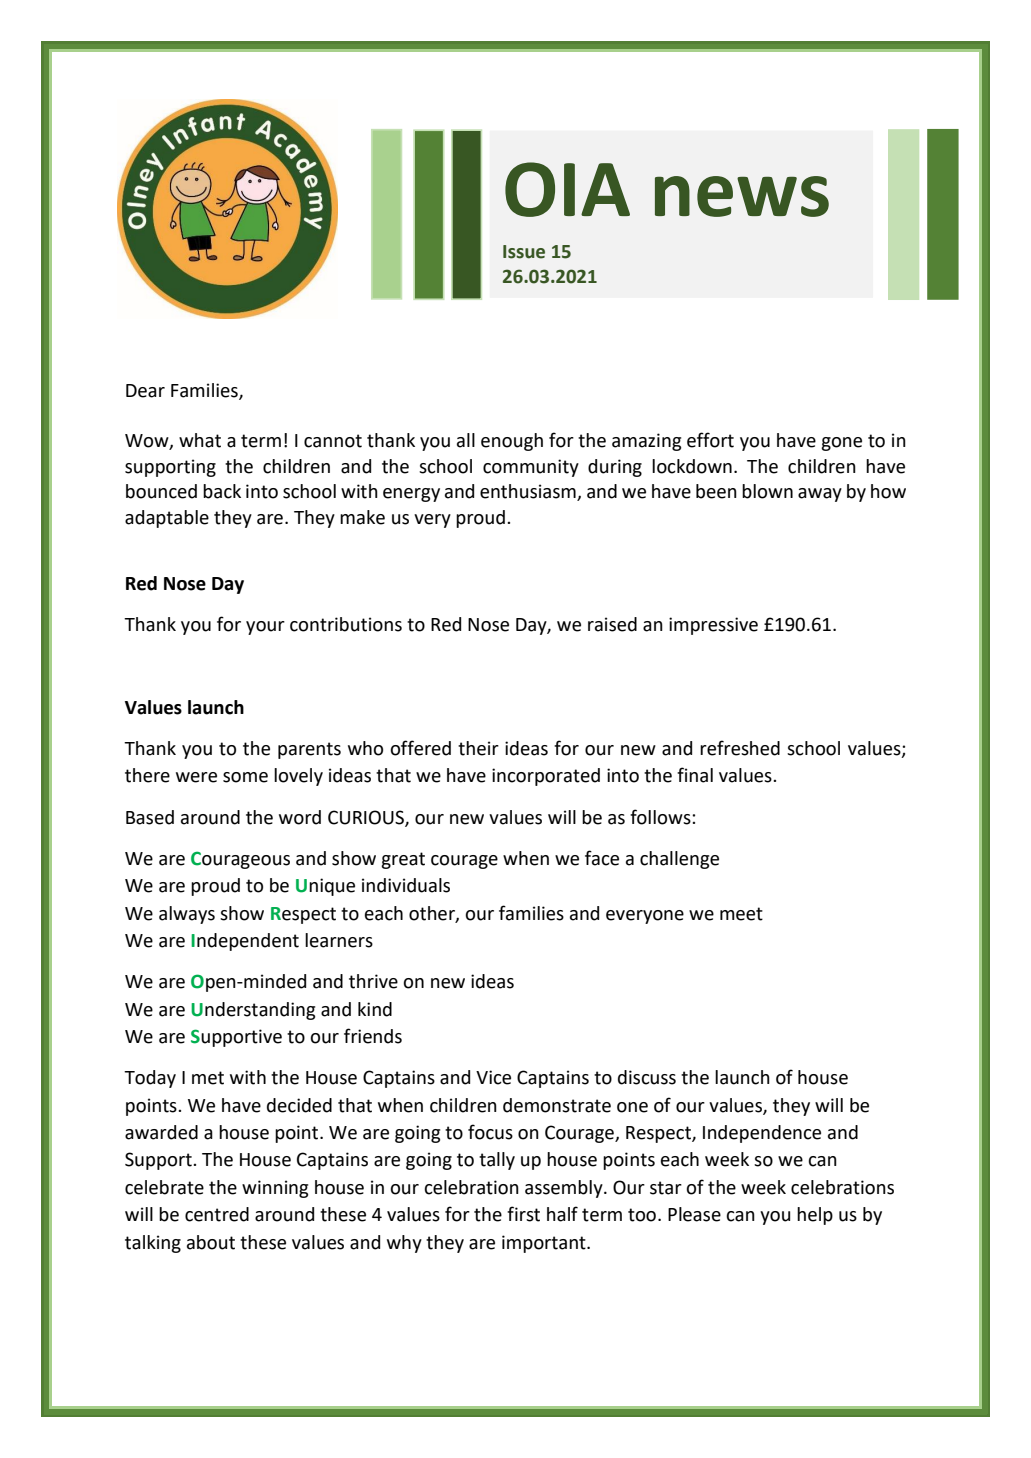  I want to click on Issue, so click(524, 252).
